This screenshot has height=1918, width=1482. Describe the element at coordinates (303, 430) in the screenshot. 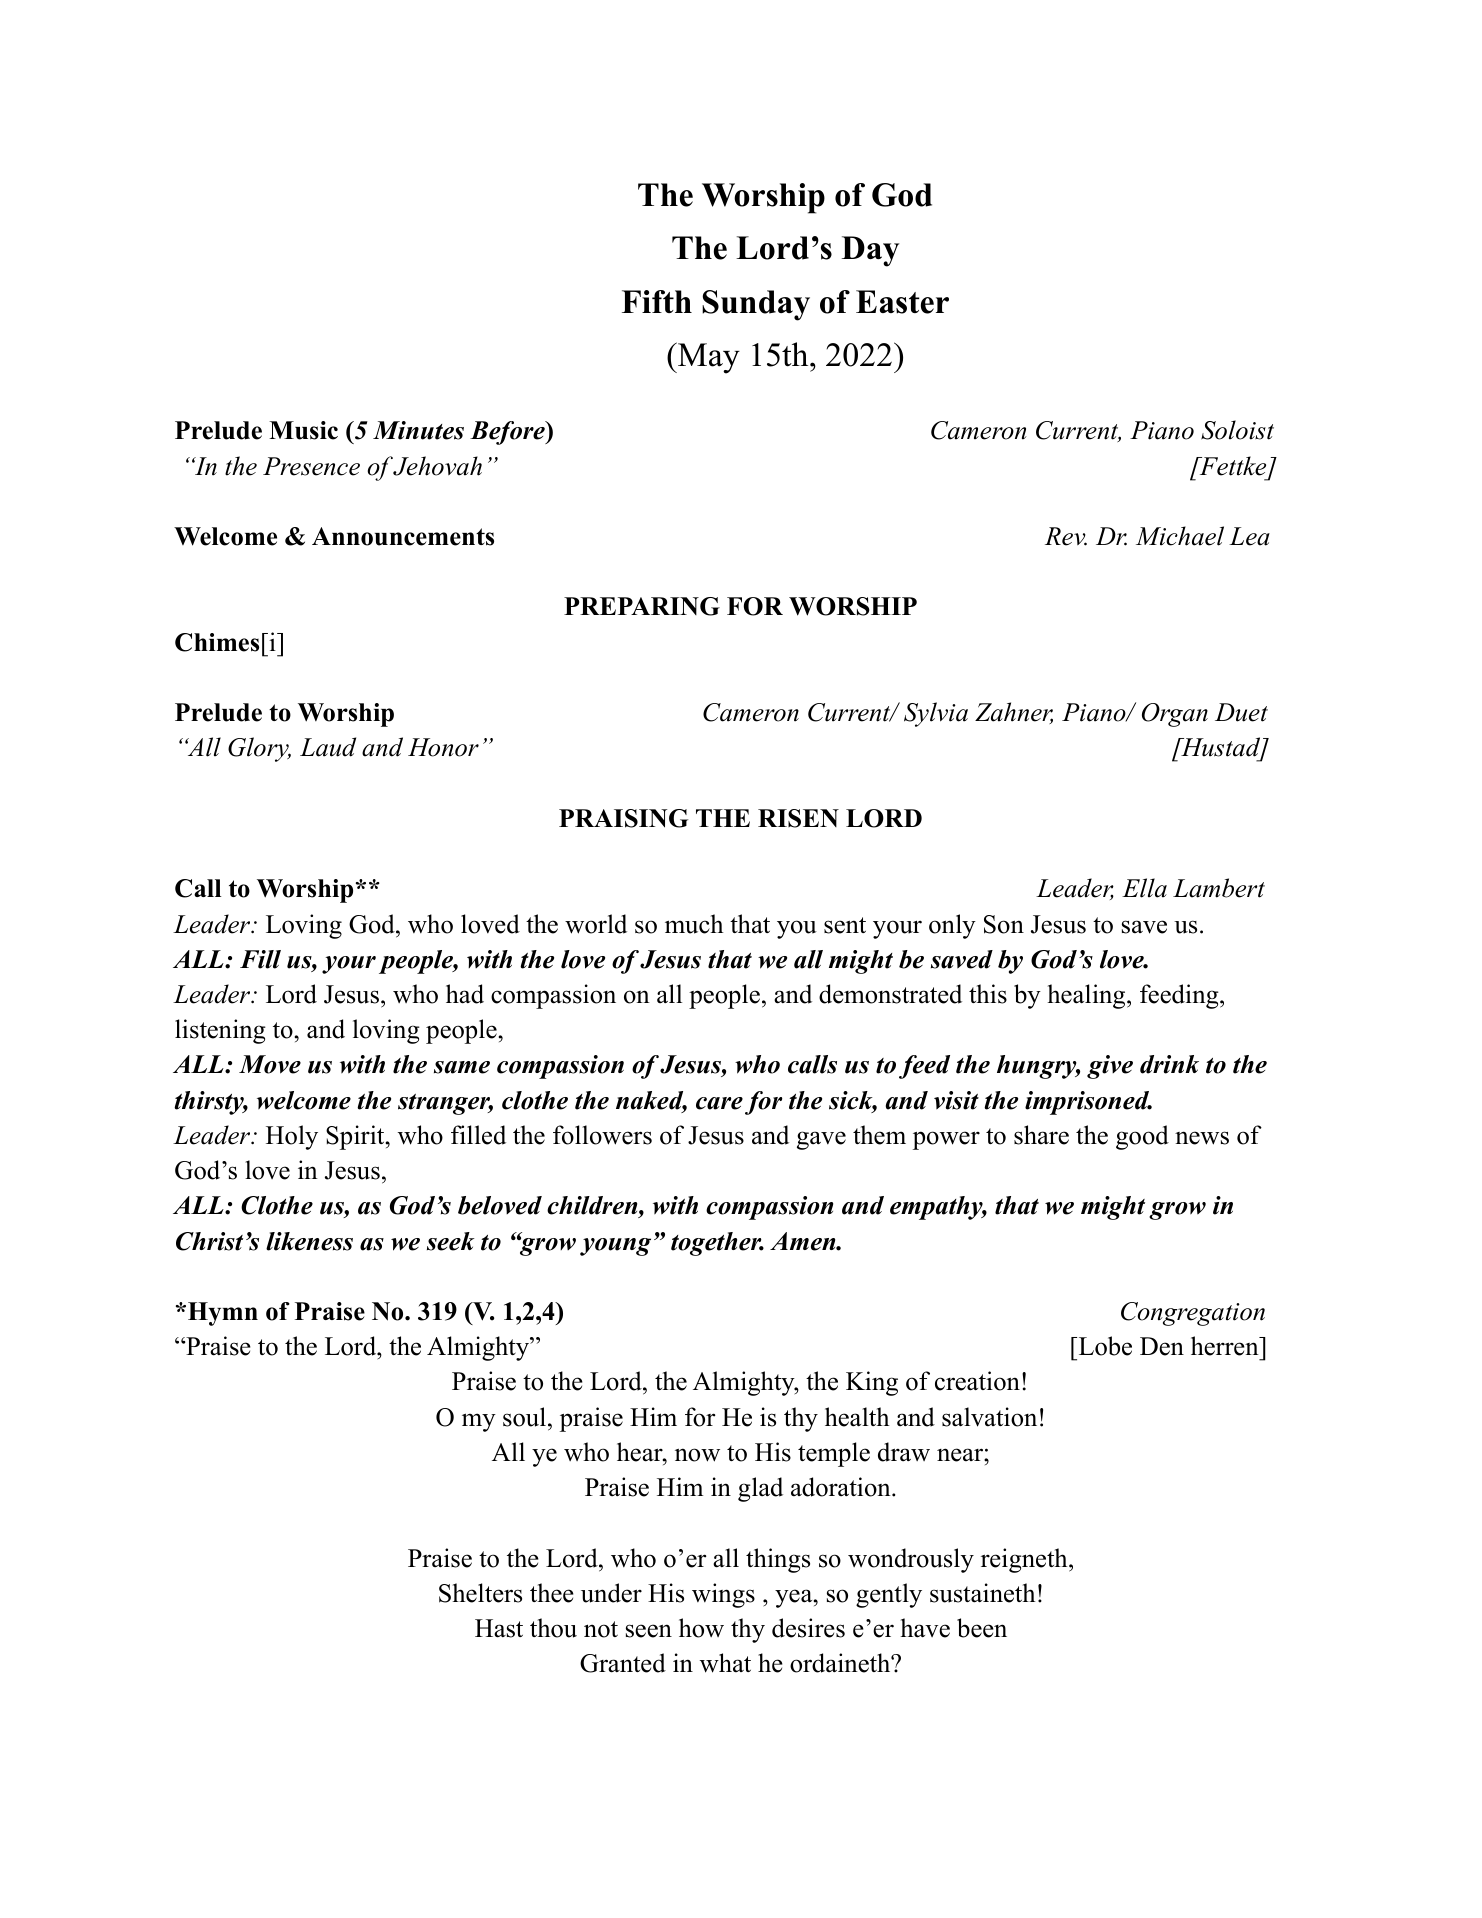

I see `Music` at that location.
